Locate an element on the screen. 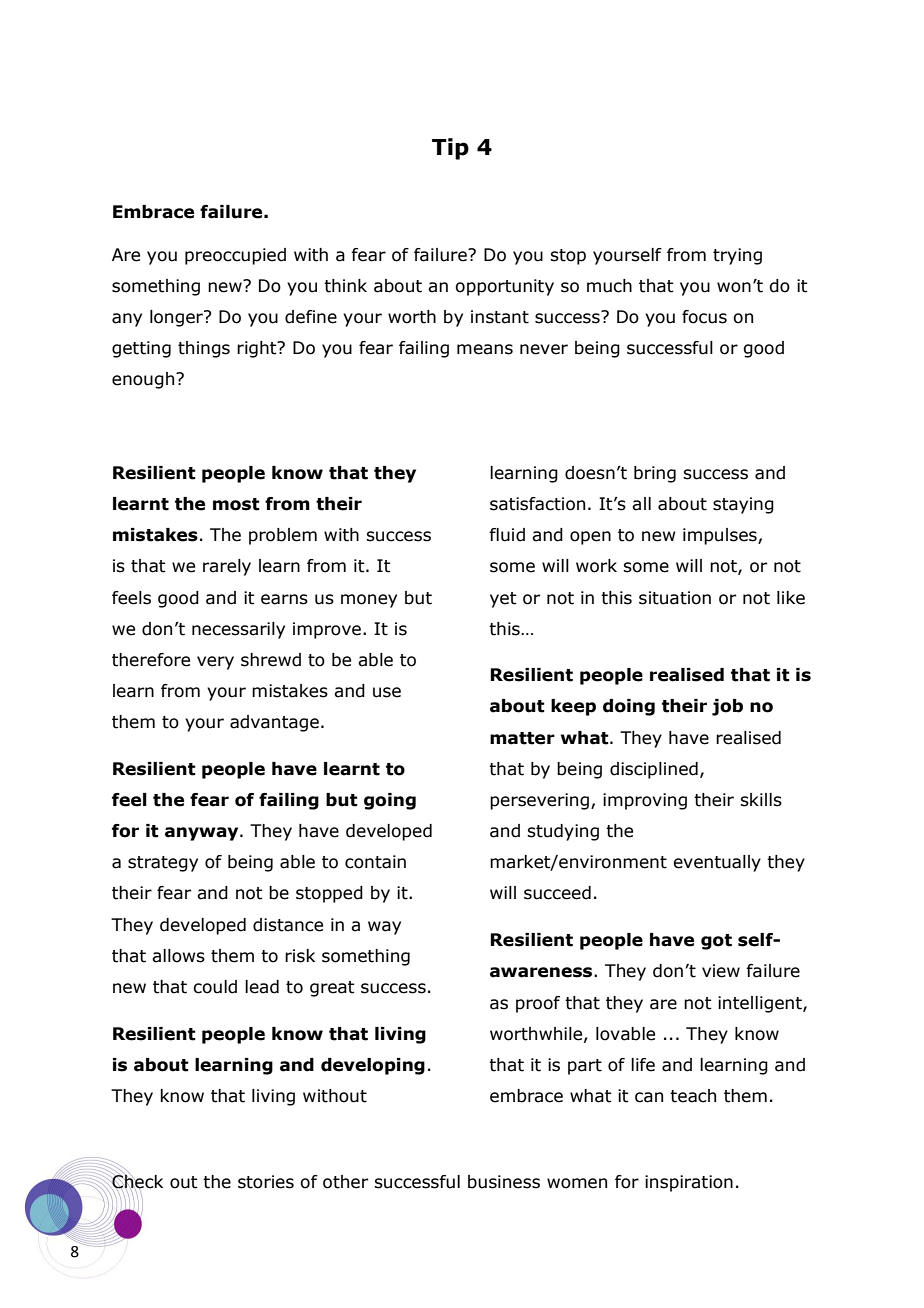 This screenshot has height=1308, width=924. business is located at coordinates (504, 1182).
